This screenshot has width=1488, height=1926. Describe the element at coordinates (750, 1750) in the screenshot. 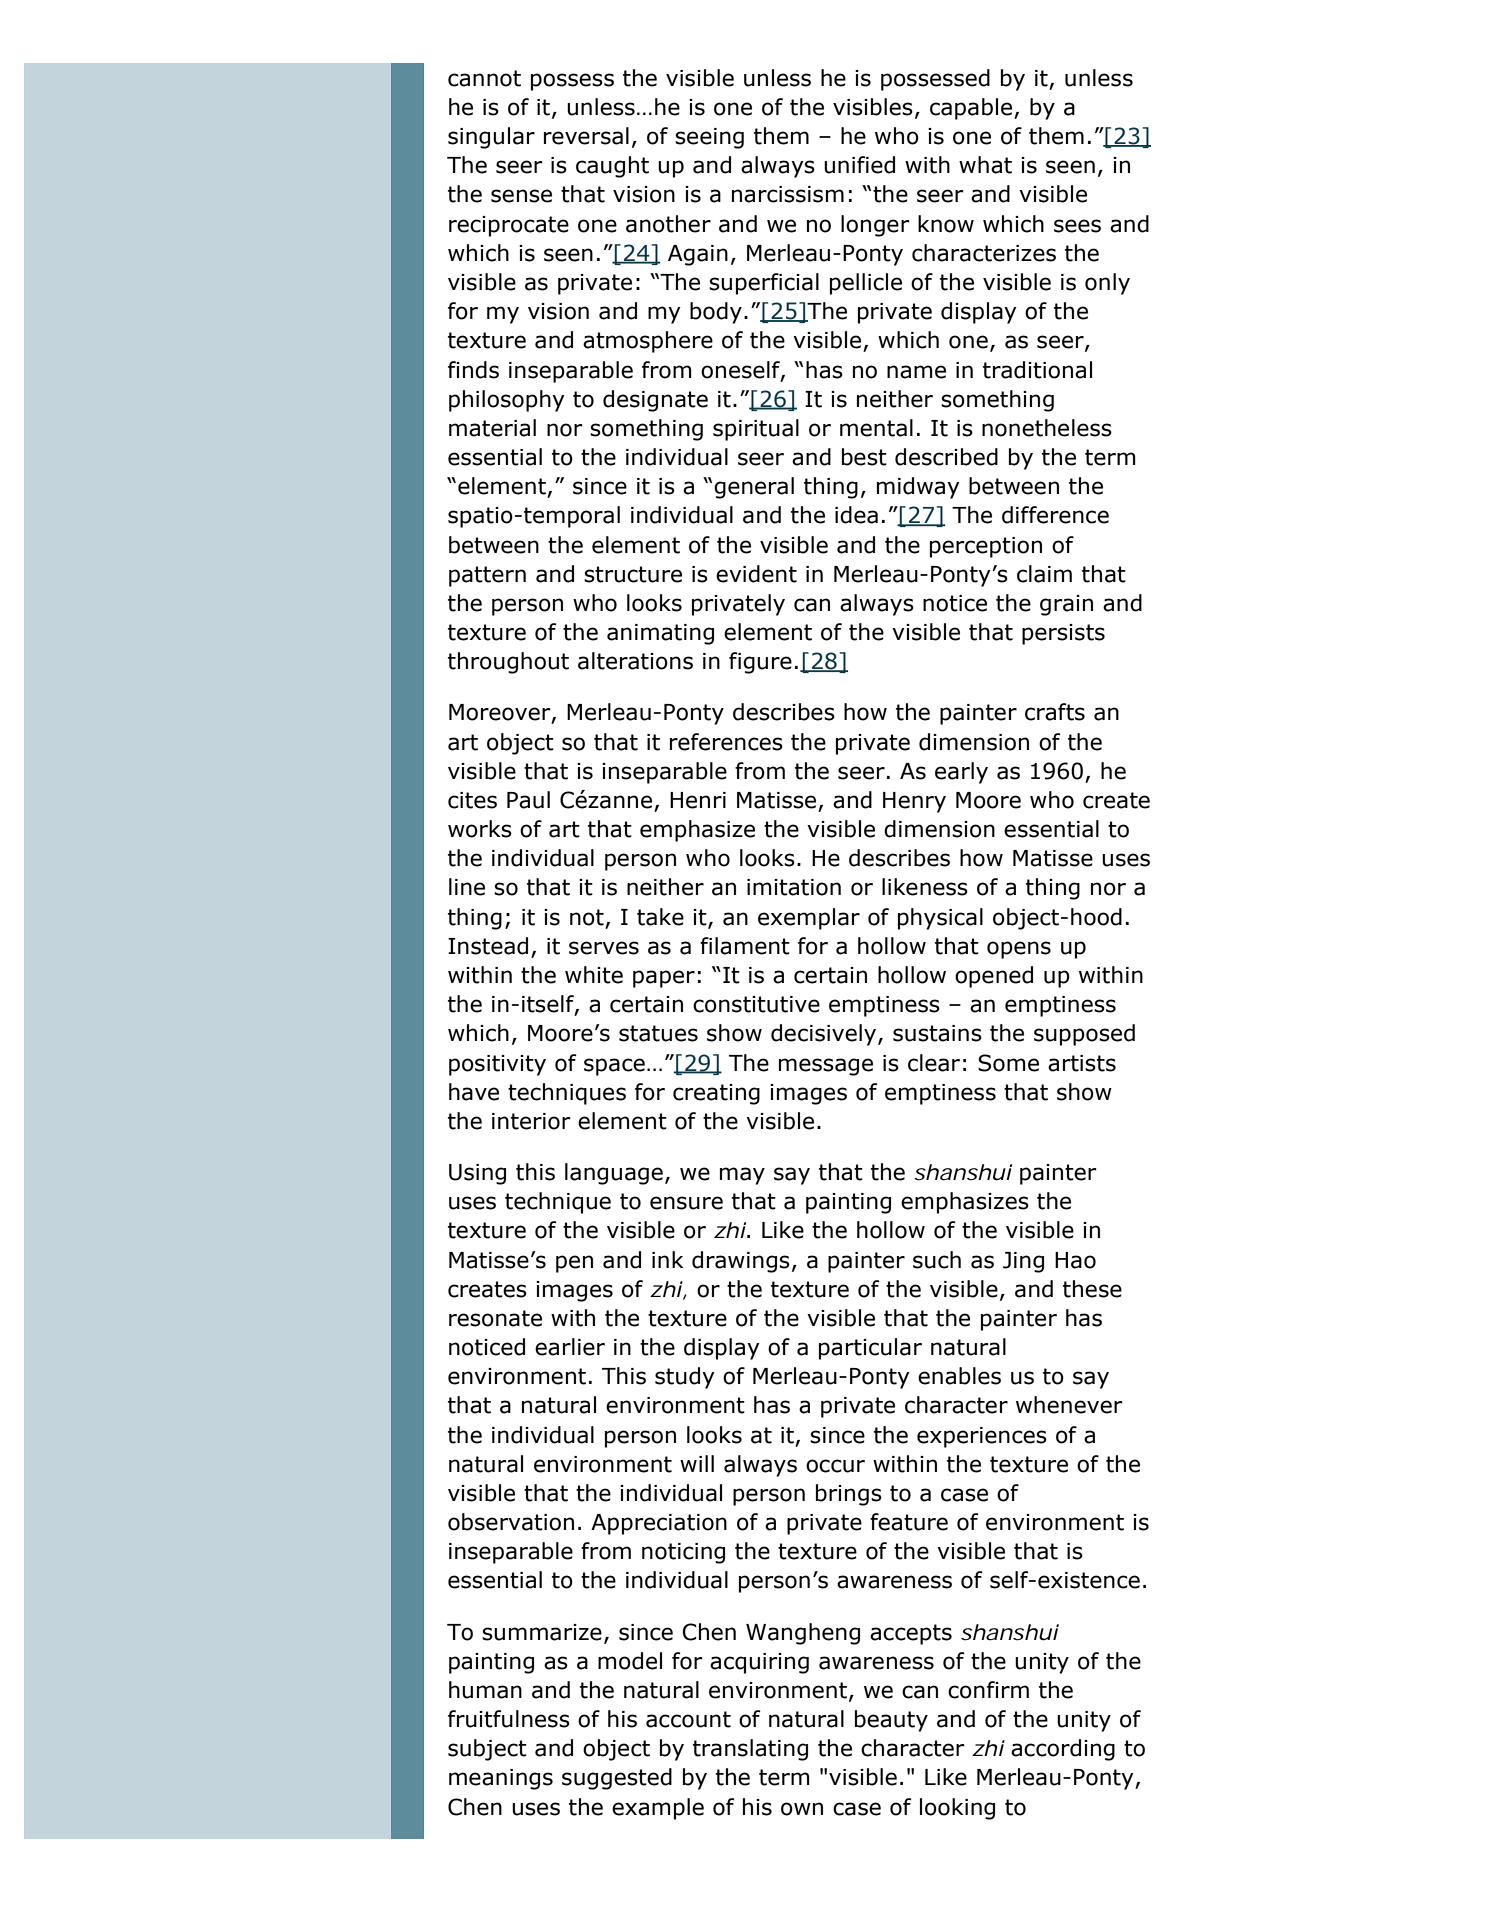

I see `translating` at that location.
